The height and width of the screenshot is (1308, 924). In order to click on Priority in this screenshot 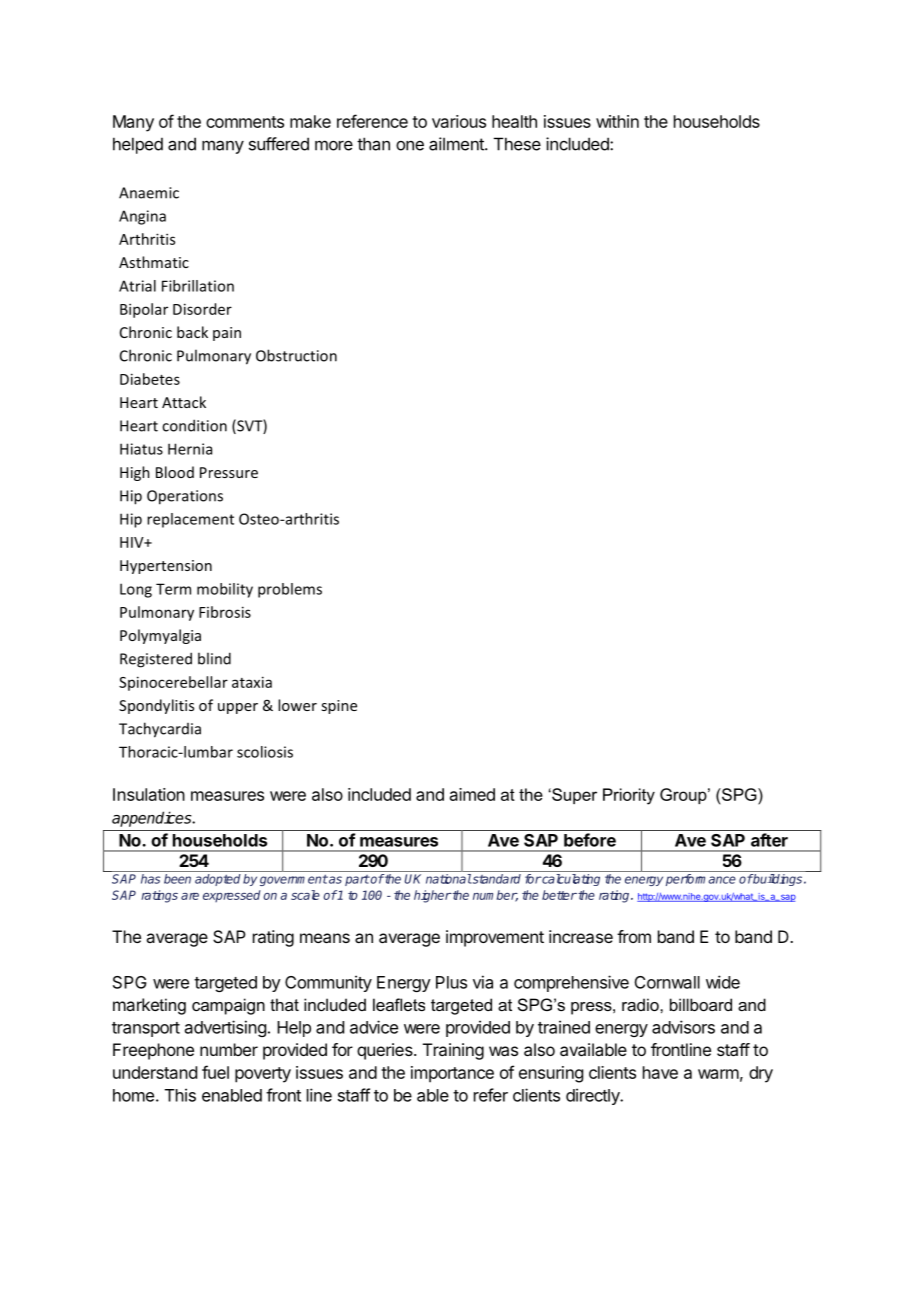, I will do `click(629, 796)`.
